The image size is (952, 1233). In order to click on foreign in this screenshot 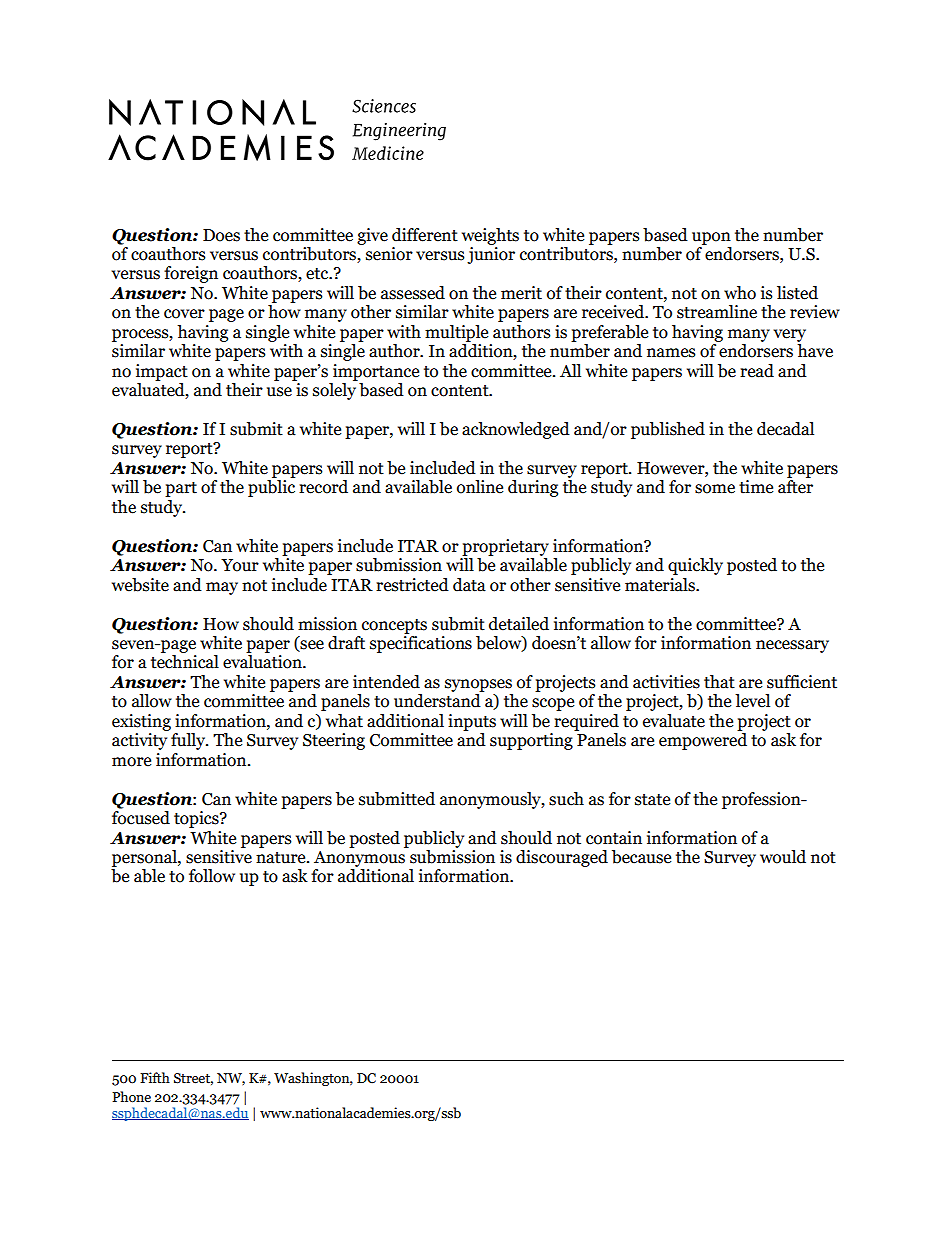, I will do `click(191, 274)`.
